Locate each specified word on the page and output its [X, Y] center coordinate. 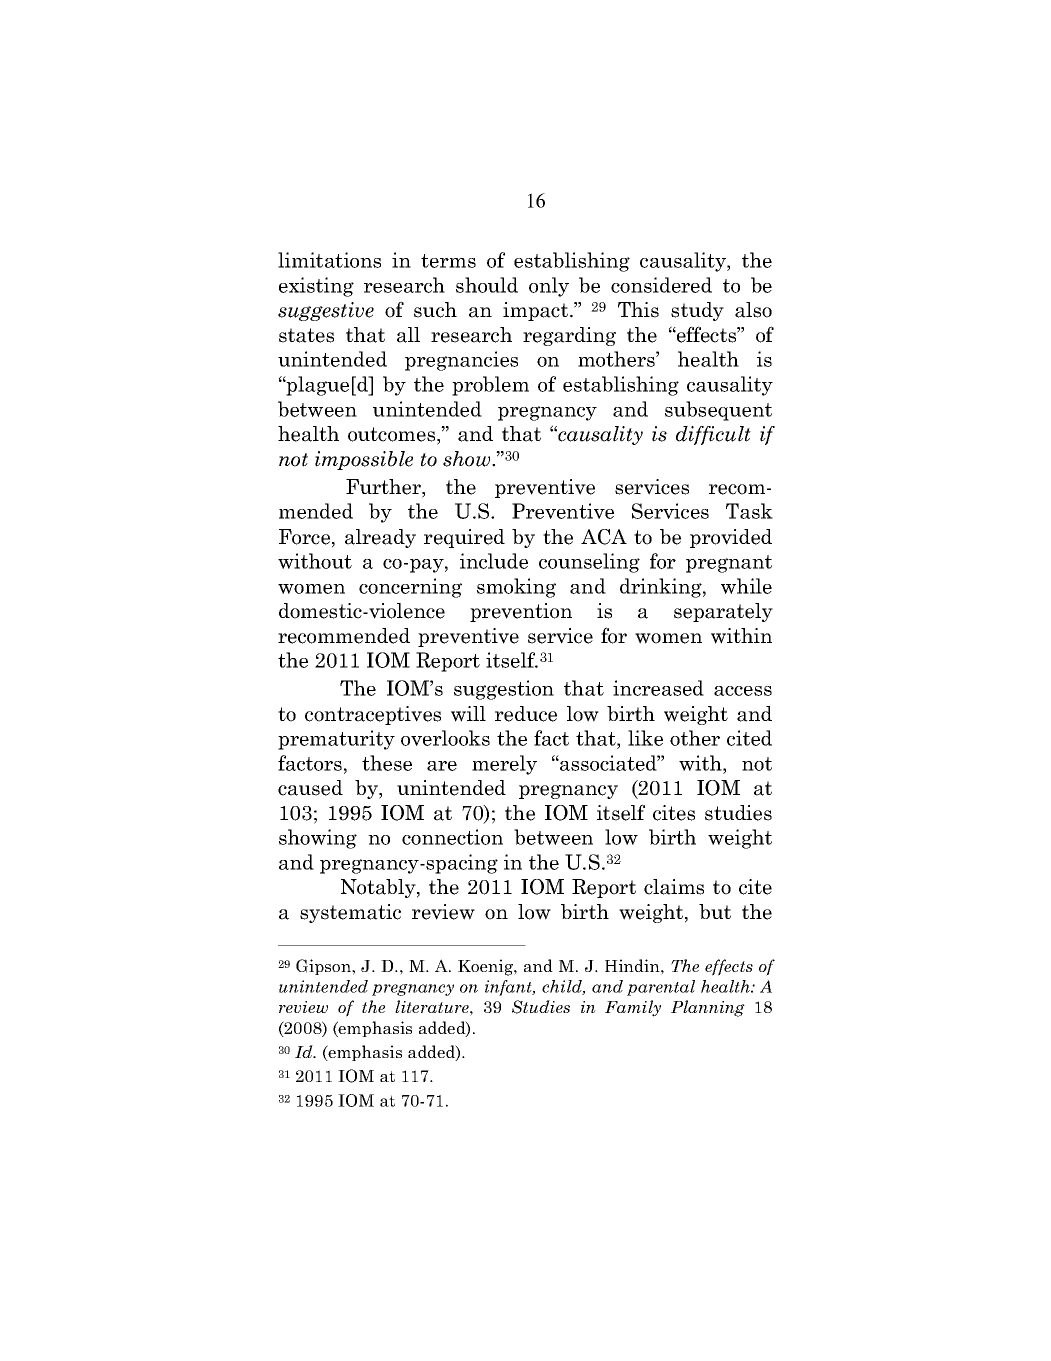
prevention [521, 612]
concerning [410, 588]
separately [723, 612]
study [697, 311]
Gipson [324, 967]
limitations [329, 260]
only [549, 287]
